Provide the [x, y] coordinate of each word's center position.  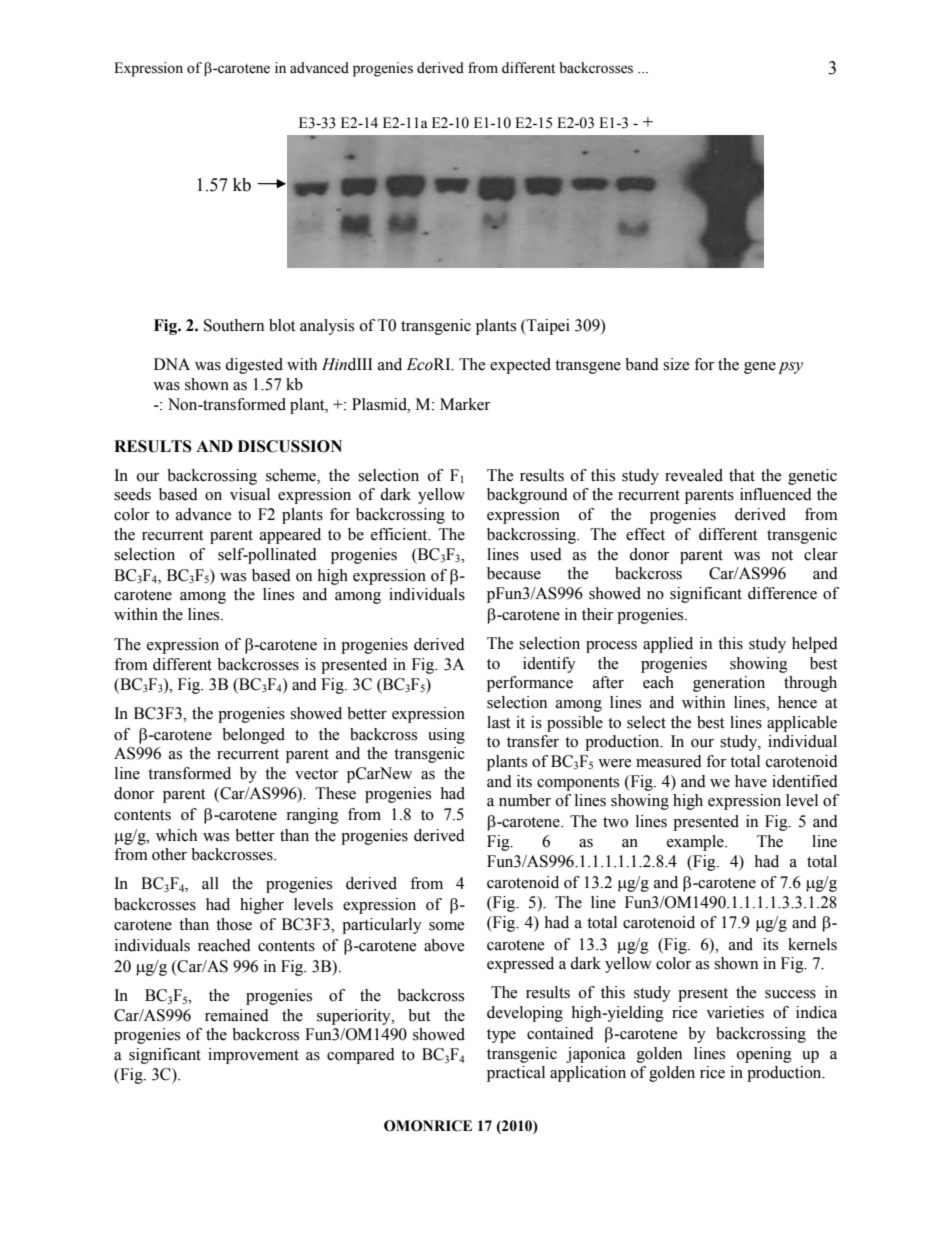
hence [797, 702]
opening [764, 1055]
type [501, 1036]
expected [520, 366]
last [498, 722]
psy [790, 368]
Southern [234, 325]
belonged [253, 736]
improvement [253, 1056]
